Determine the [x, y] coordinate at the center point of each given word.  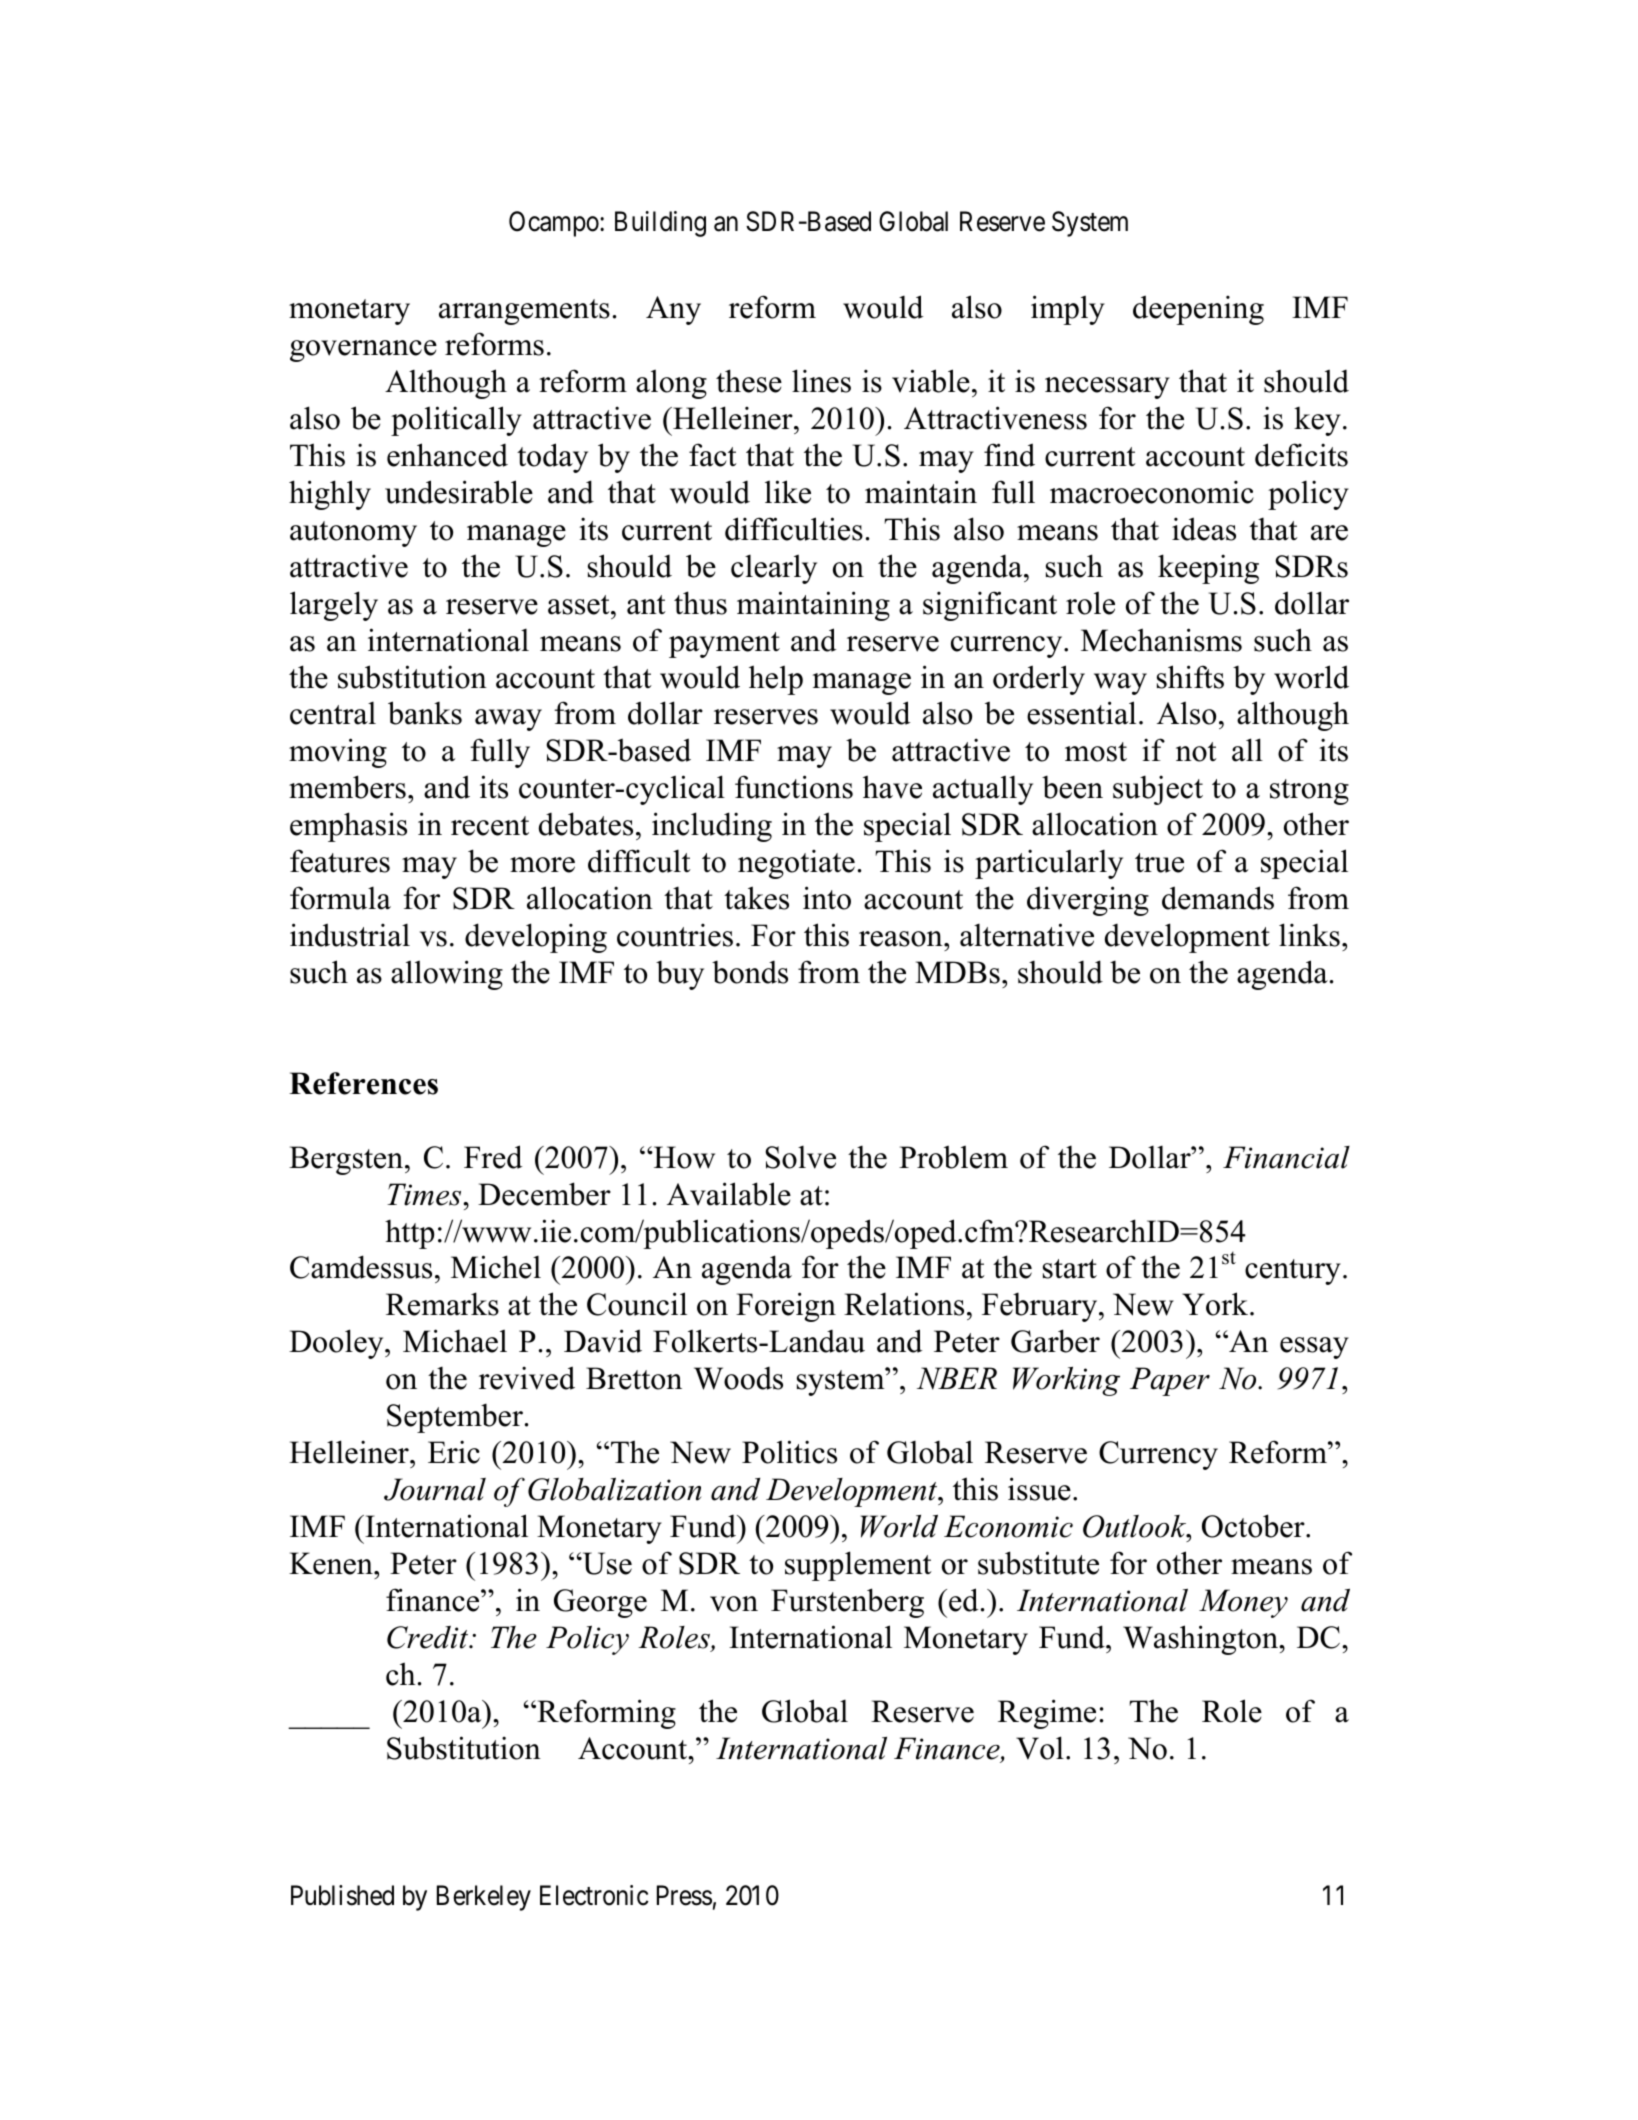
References [363, 1083]
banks [425, 713]
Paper [1170, 1381]
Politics [789, 1452]
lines [821, 381]
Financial [1286, 1157]
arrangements [524, 312]
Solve [800, 1157]
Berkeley [484, 1898]
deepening [1198, 310]
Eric [454, 1452]
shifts [1190, 677]
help [776, 680]
